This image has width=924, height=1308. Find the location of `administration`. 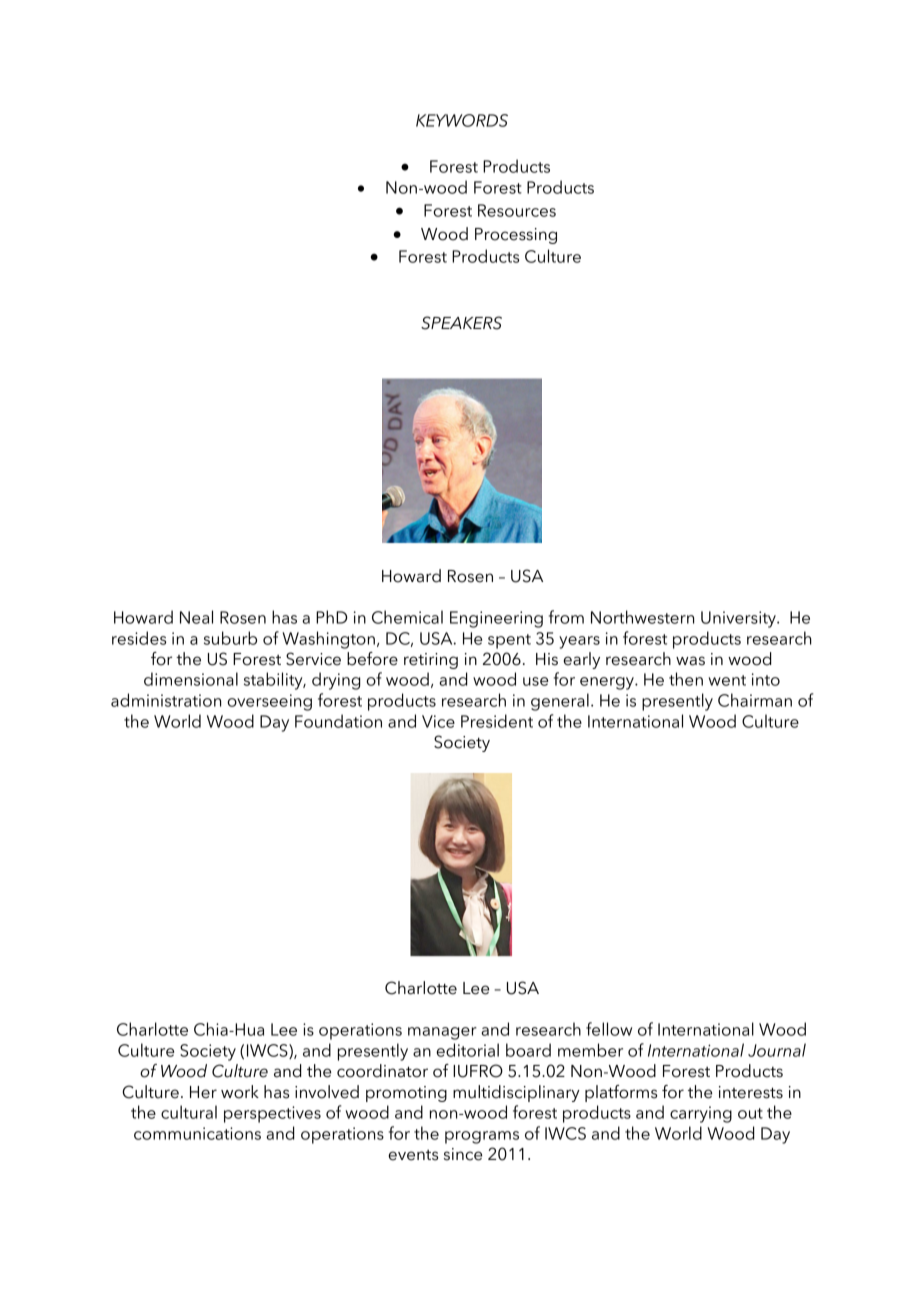

administration is located at coordinates (166, 700).
